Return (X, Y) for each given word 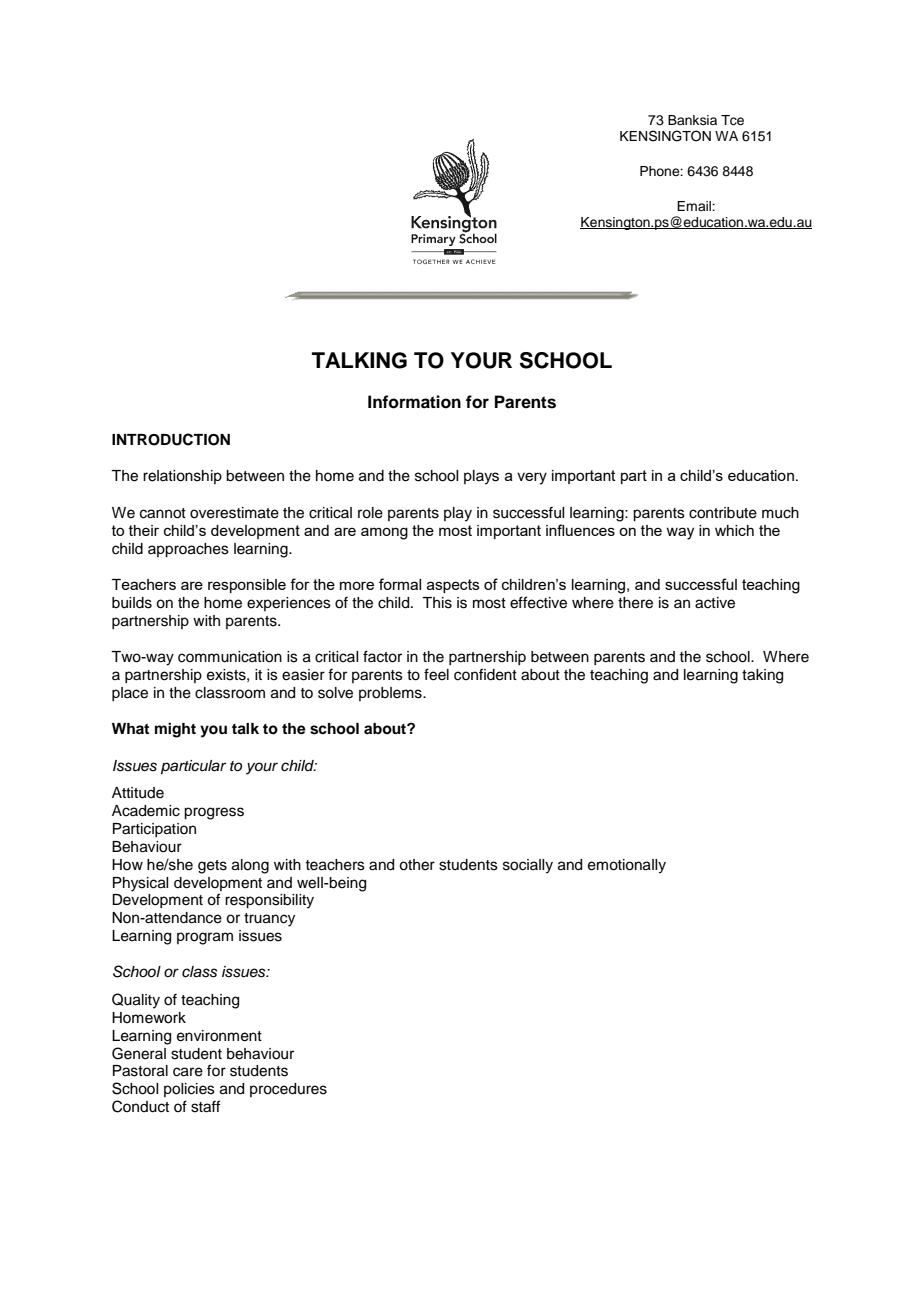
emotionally (627, 866)
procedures (288, 1090)
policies (189, 1090)
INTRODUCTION (171, 439)
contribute (723, 513)
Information (414, 402)
